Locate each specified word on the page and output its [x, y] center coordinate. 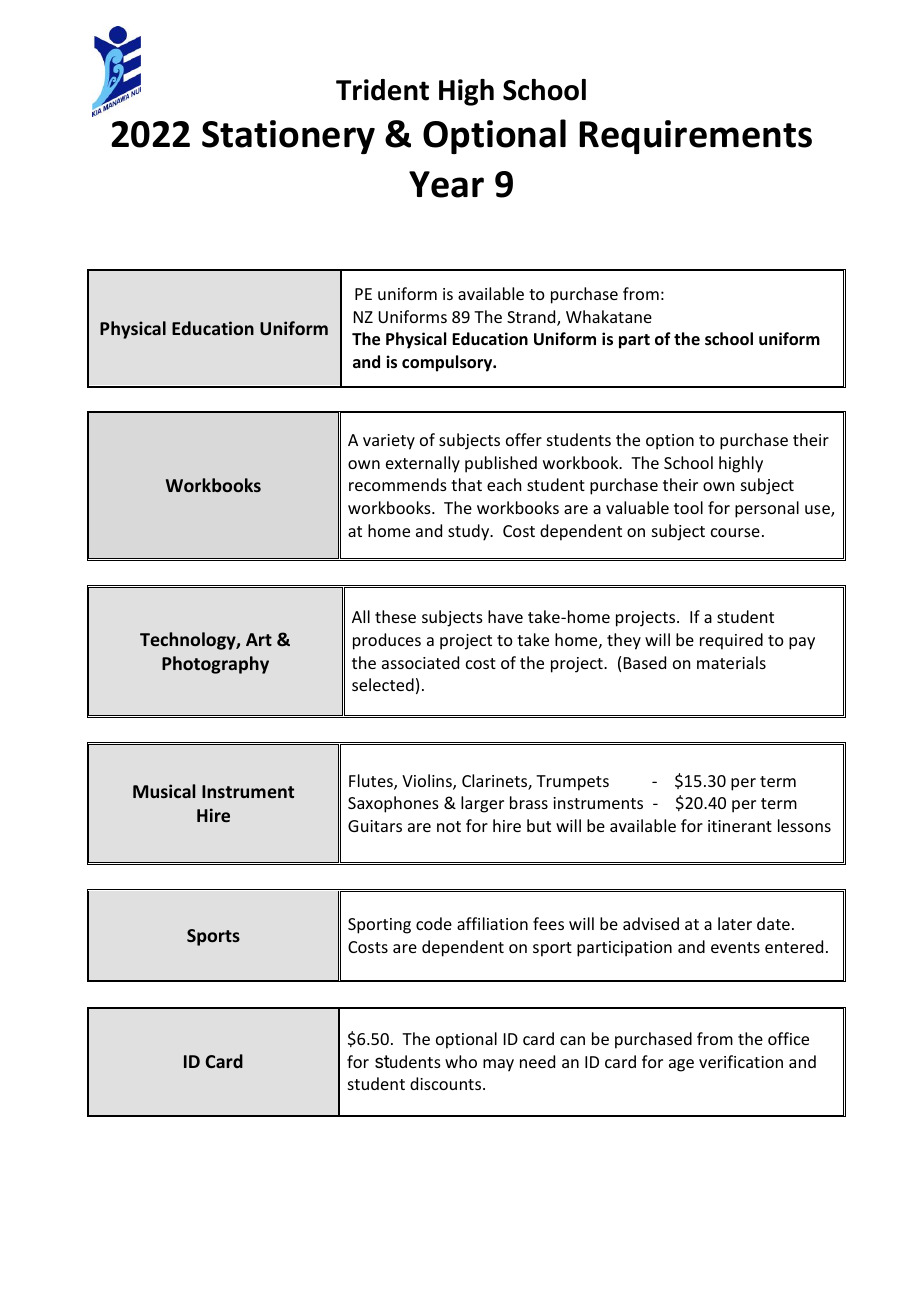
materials [731, 662]
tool [688, 507]
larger [482, 804]
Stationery [288, 137]
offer [524, 439]
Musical [164, 791]
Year [446, 184]
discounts [447, 1083]
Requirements [695, 137]
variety [389, 442]
